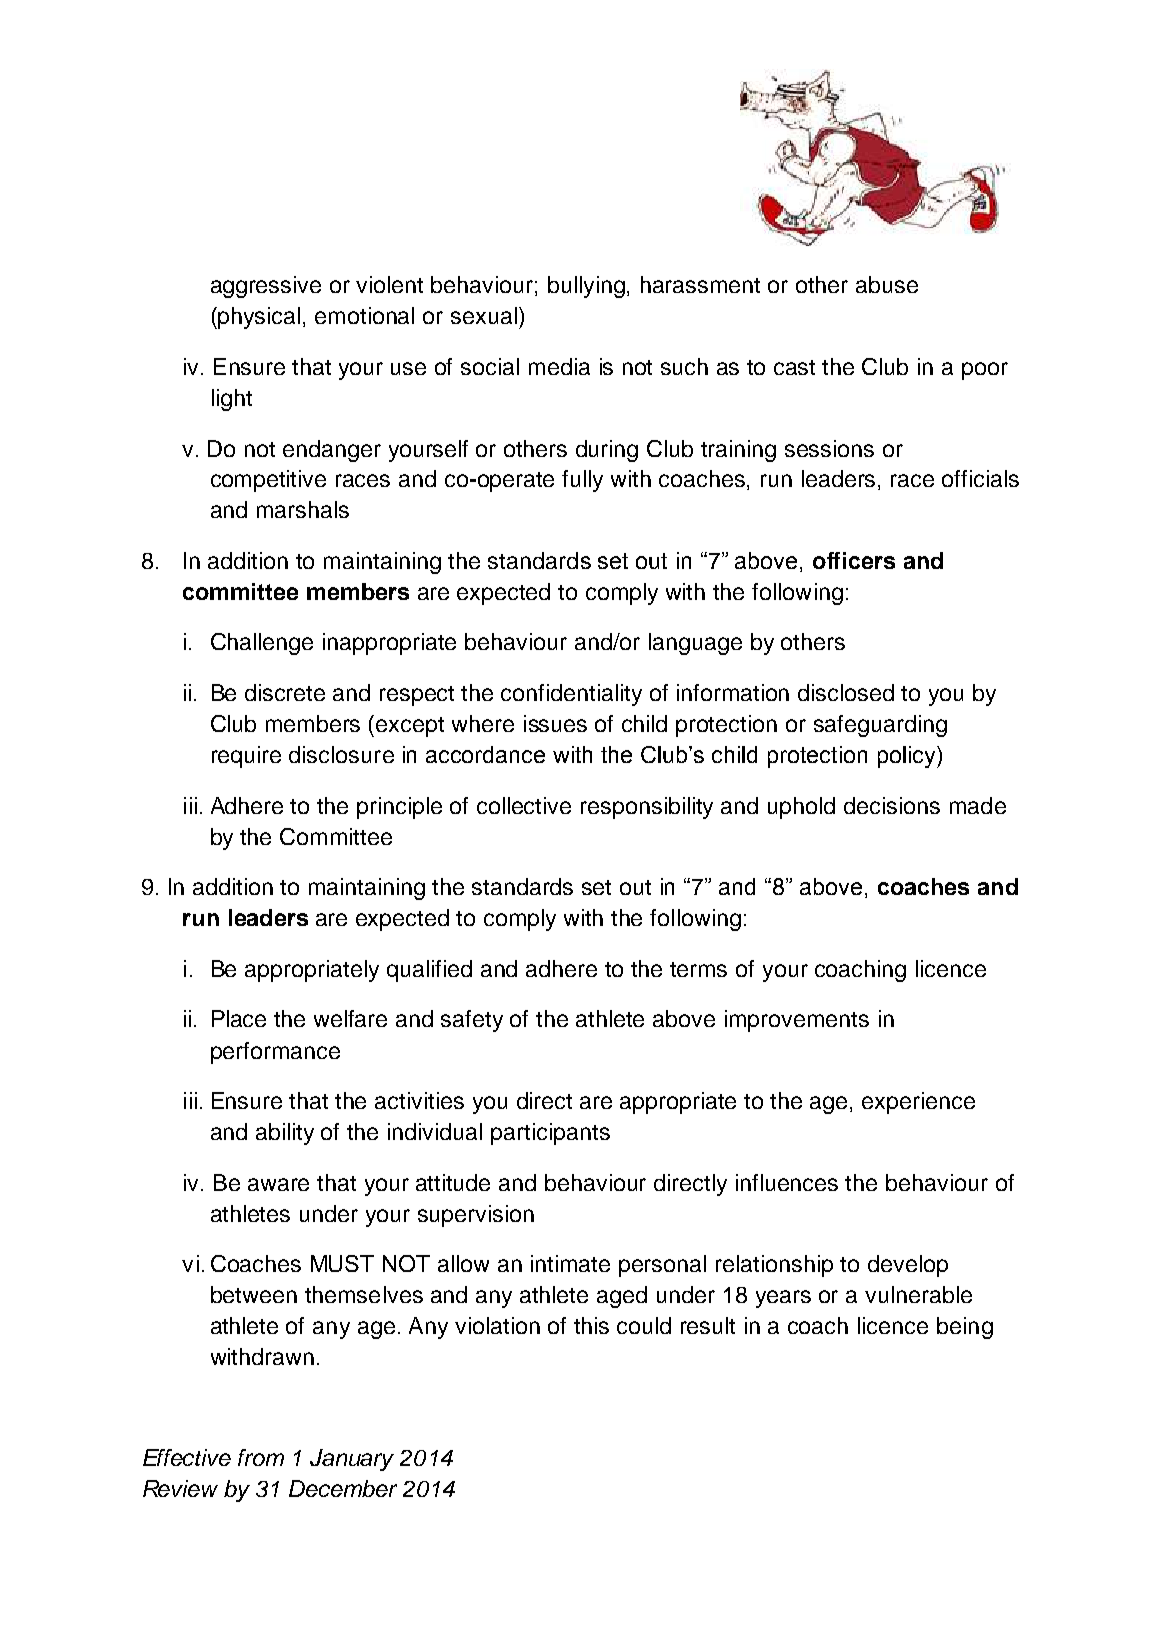  What do you see at coordinates (892, 805) in the image?
I see `decisions` at bounding box center [892, 805].
